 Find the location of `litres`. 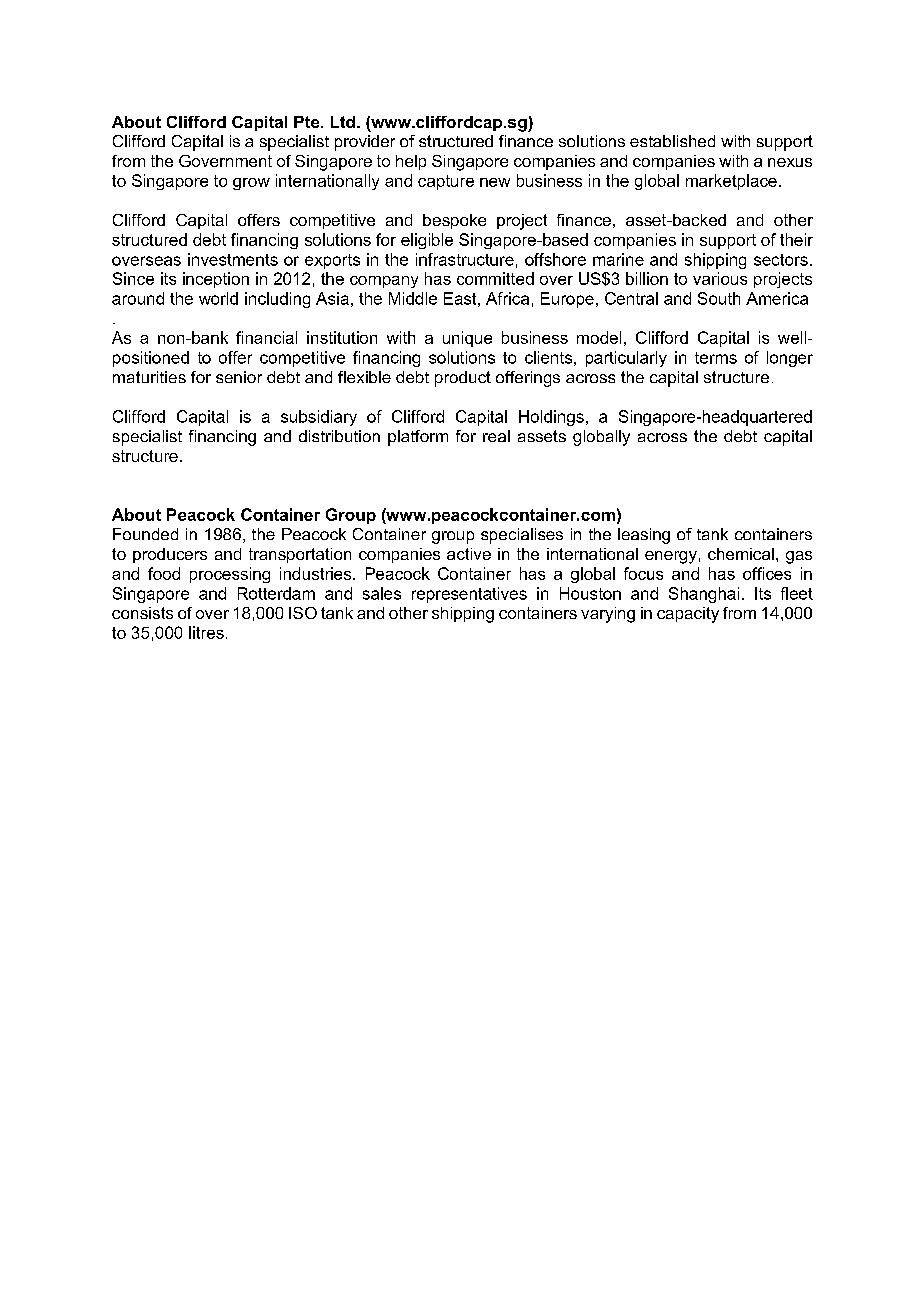

litres is located at coordinates (206, 632).
